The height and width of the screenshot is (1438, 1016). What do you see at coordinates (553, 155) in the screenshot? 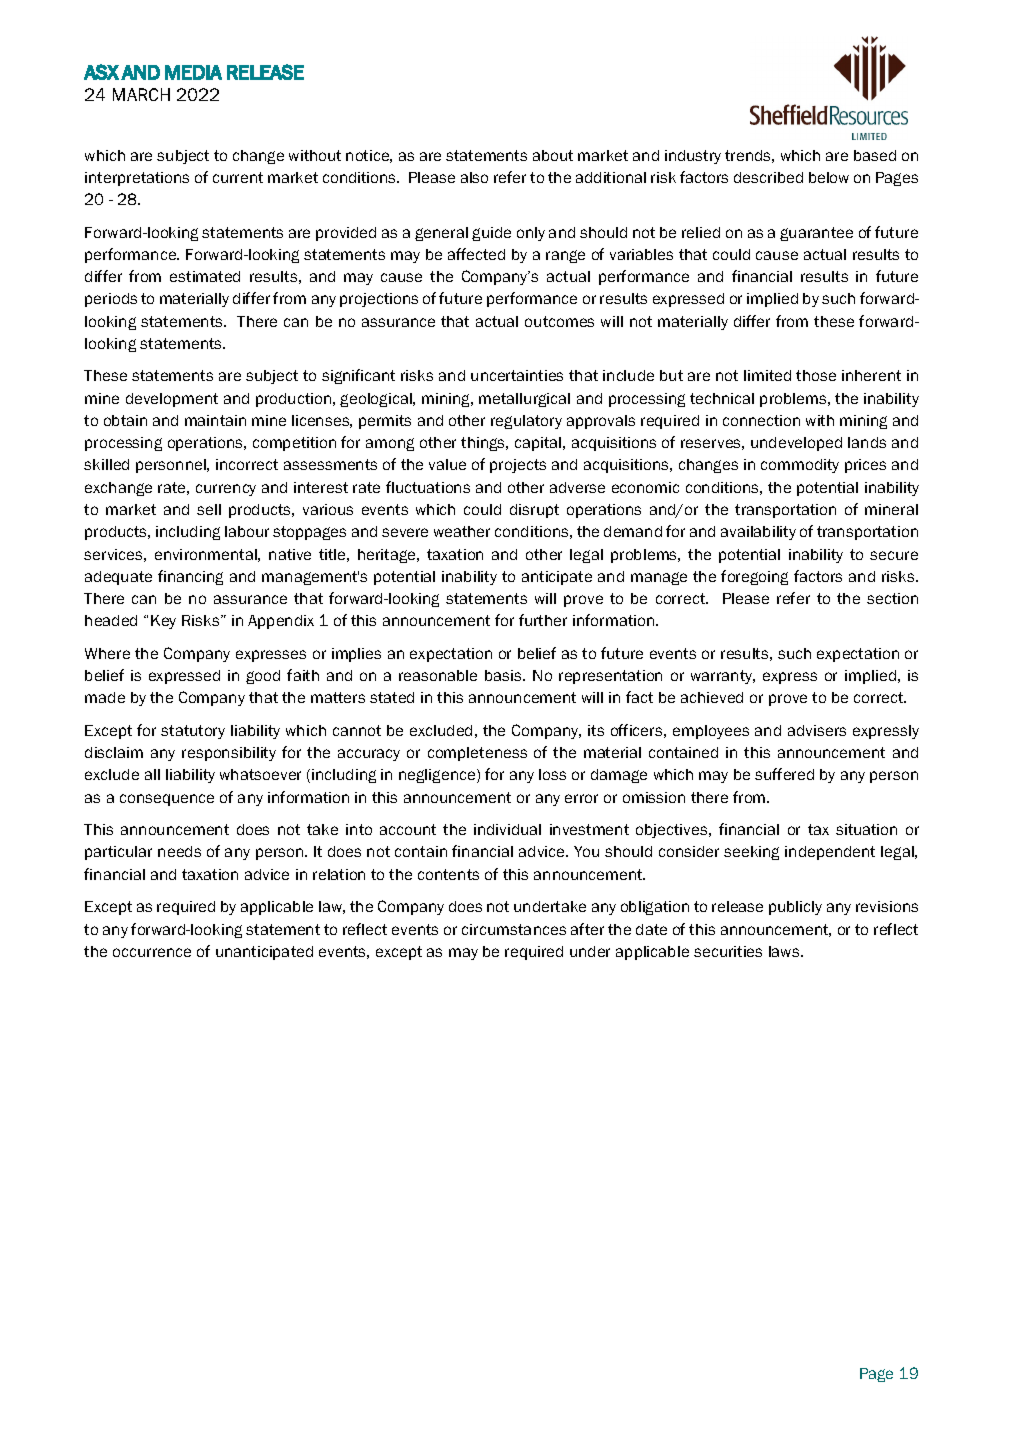
I see `about` at bounding box center [553, 155].
